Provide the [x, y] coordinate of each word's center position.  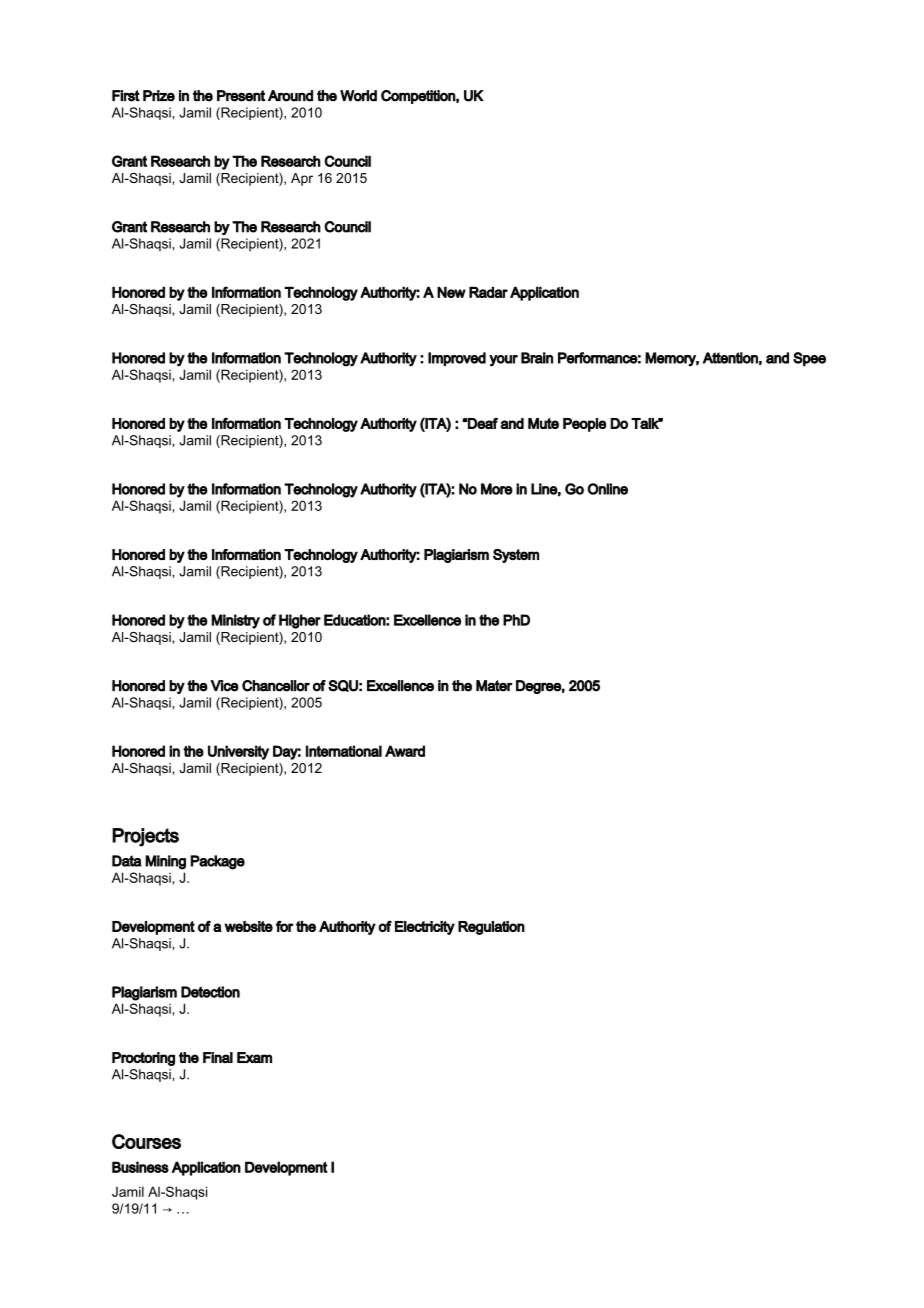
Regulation [491, 928]
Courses [146, 1141]
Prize [159, 96]
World [358, 96]
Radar [488, 292]
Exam [254, 1057]
